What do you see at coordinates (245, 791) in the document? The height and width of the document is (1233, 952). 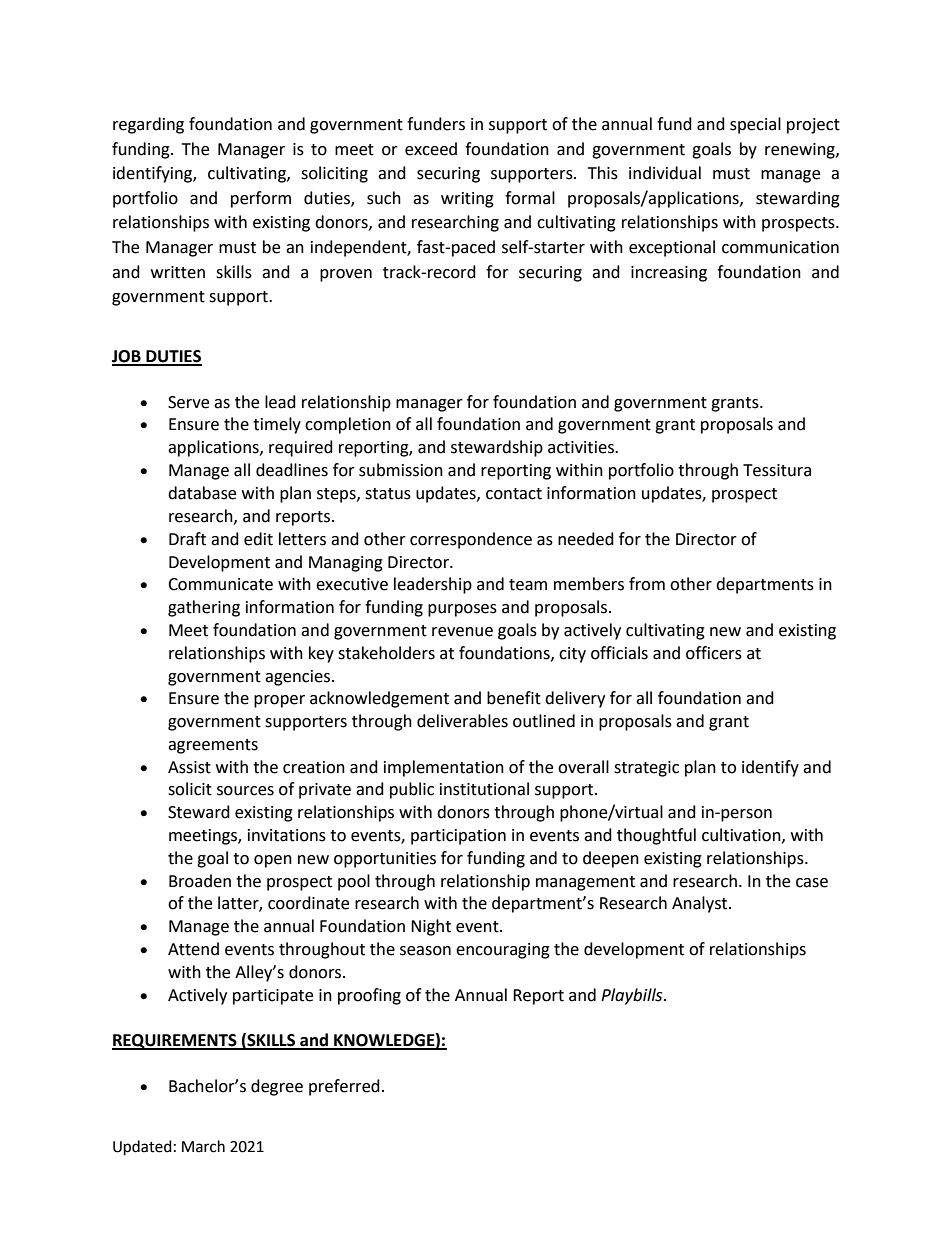 I see `sources` at bounding box center [245, 791].
